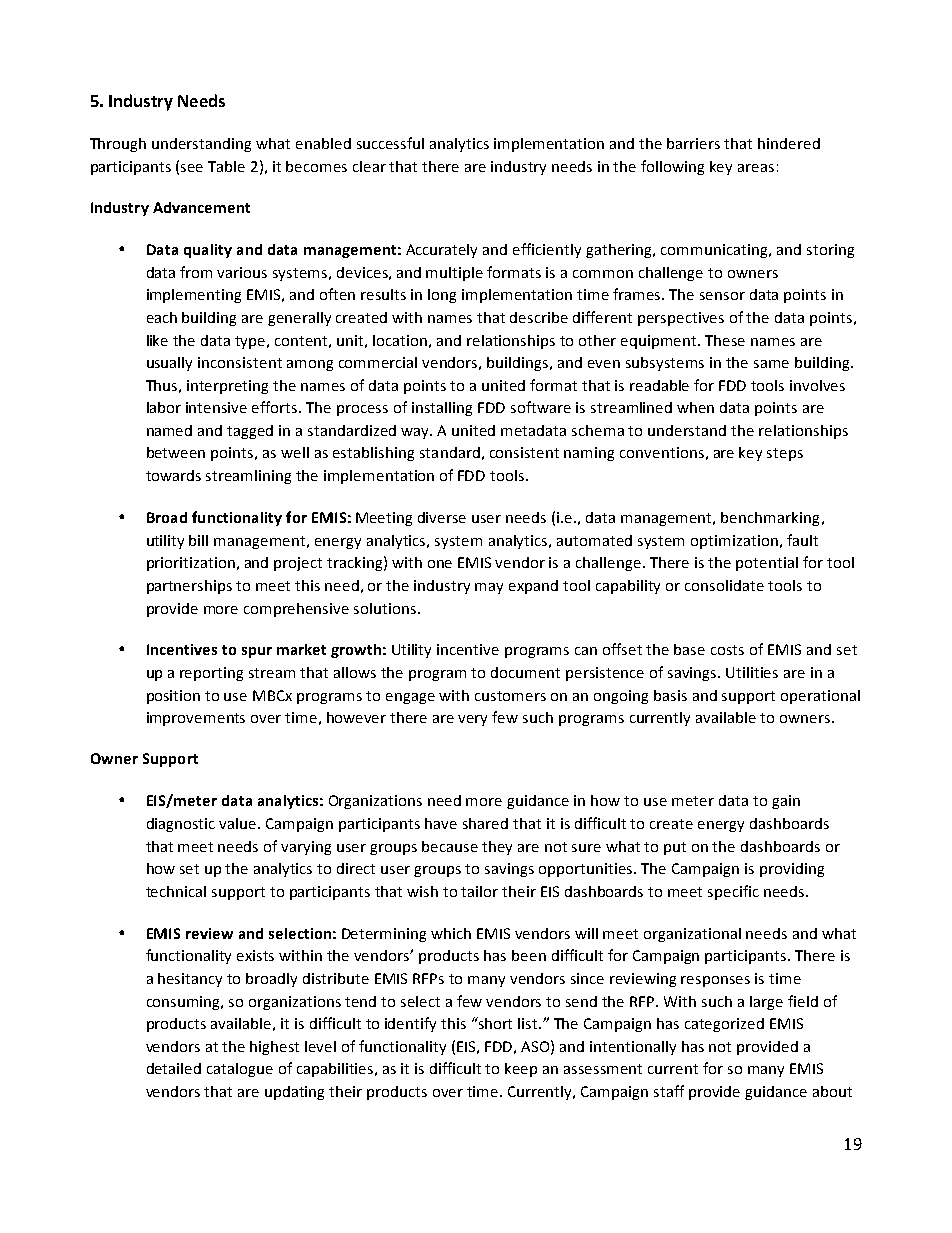 The image size is (952, 1233). I want to click on installing, so click(442, 409).
